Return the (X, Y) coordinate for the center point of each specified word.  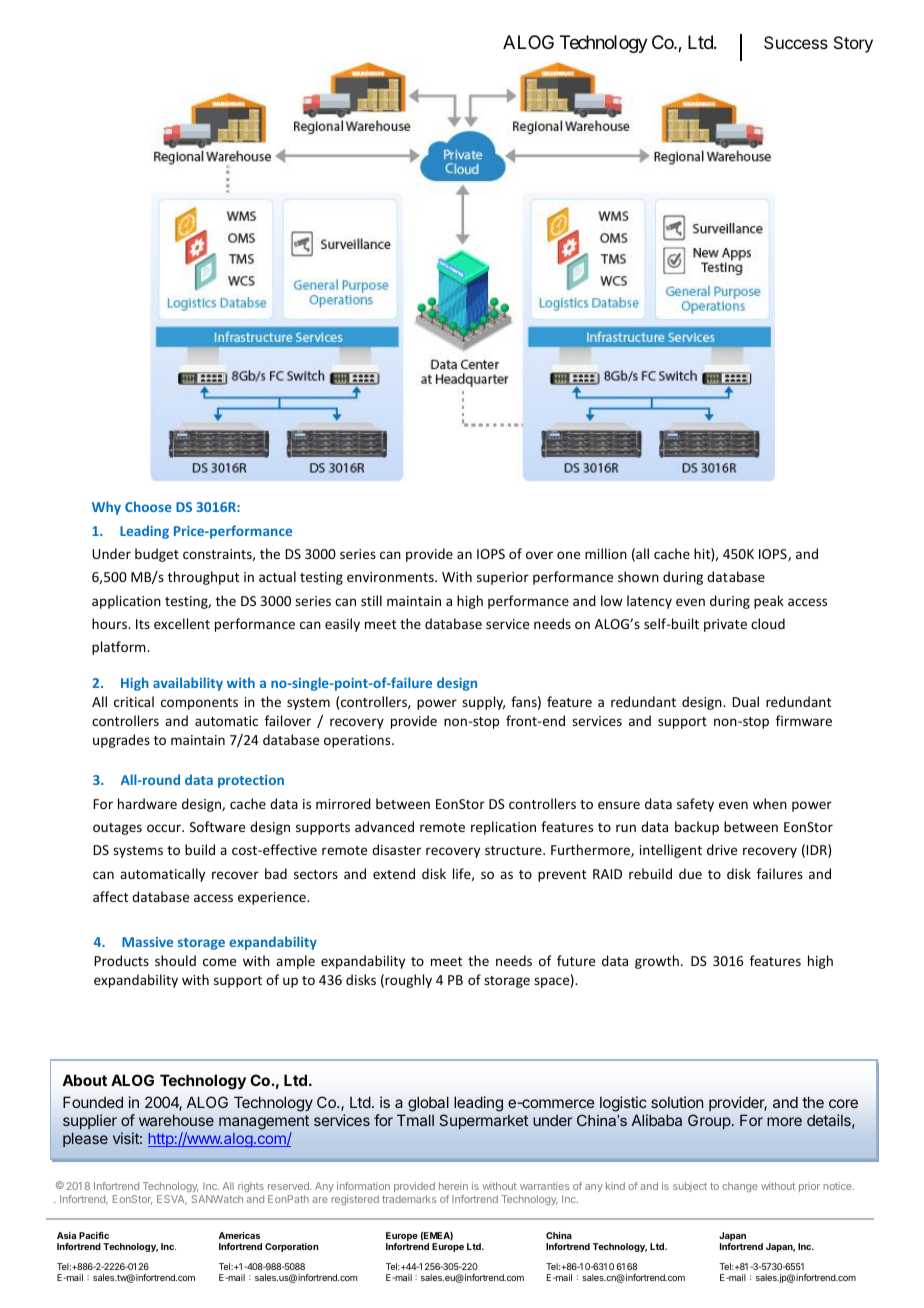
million (606, 553)
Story (853, 44)
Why (106, 508)
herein (453, 1186)
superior (503, 578)
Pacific (94, 1235)
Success (796, 42)
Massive (147, 942)
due (690, 873)
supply (483, 703)
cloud (768, 623)
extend (394, 873)
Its (143, 624)
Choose (148, 506)
